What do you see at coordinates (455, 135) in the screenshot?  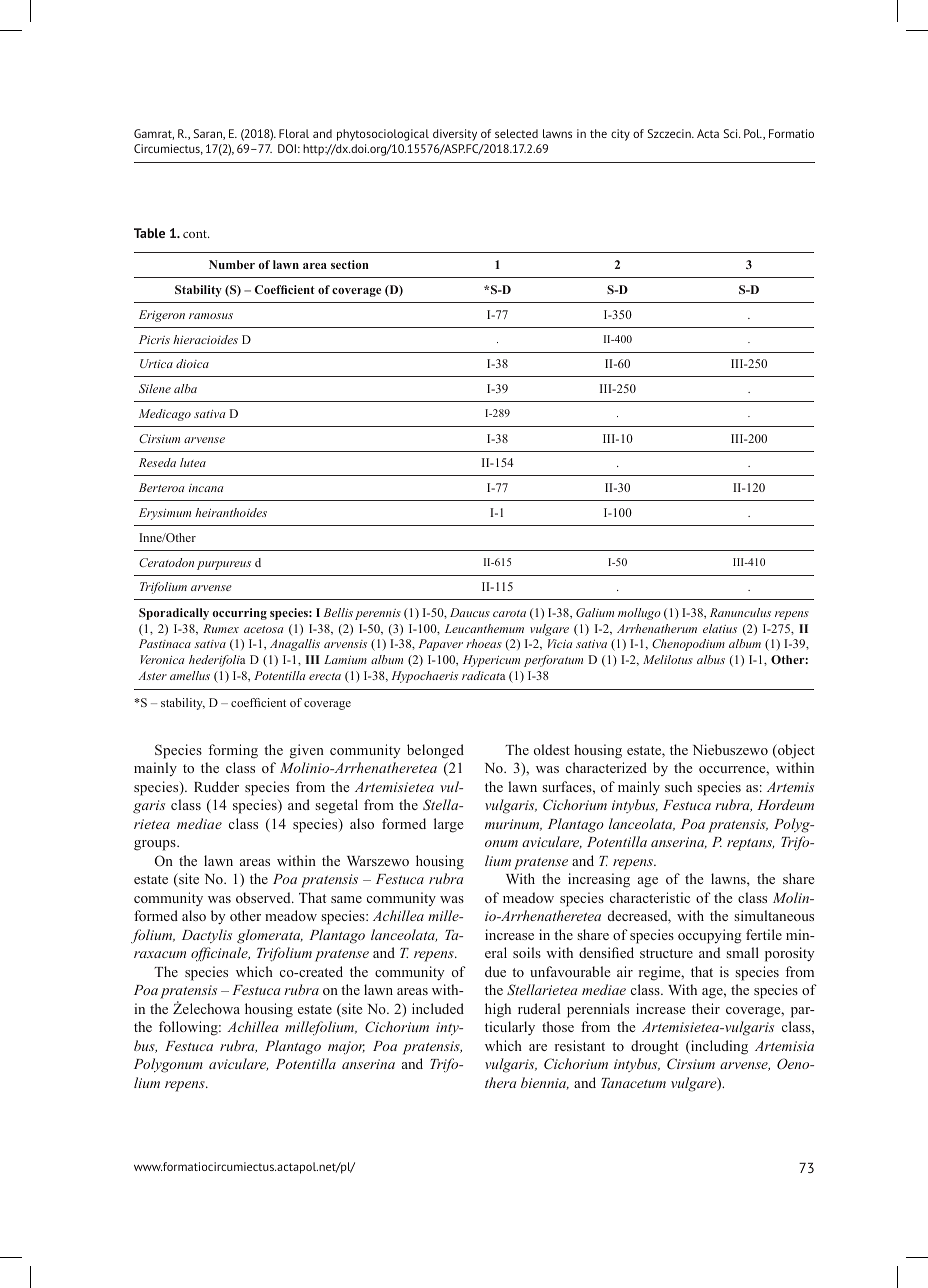 I see `diversity` at bounding box center [455, 135].
